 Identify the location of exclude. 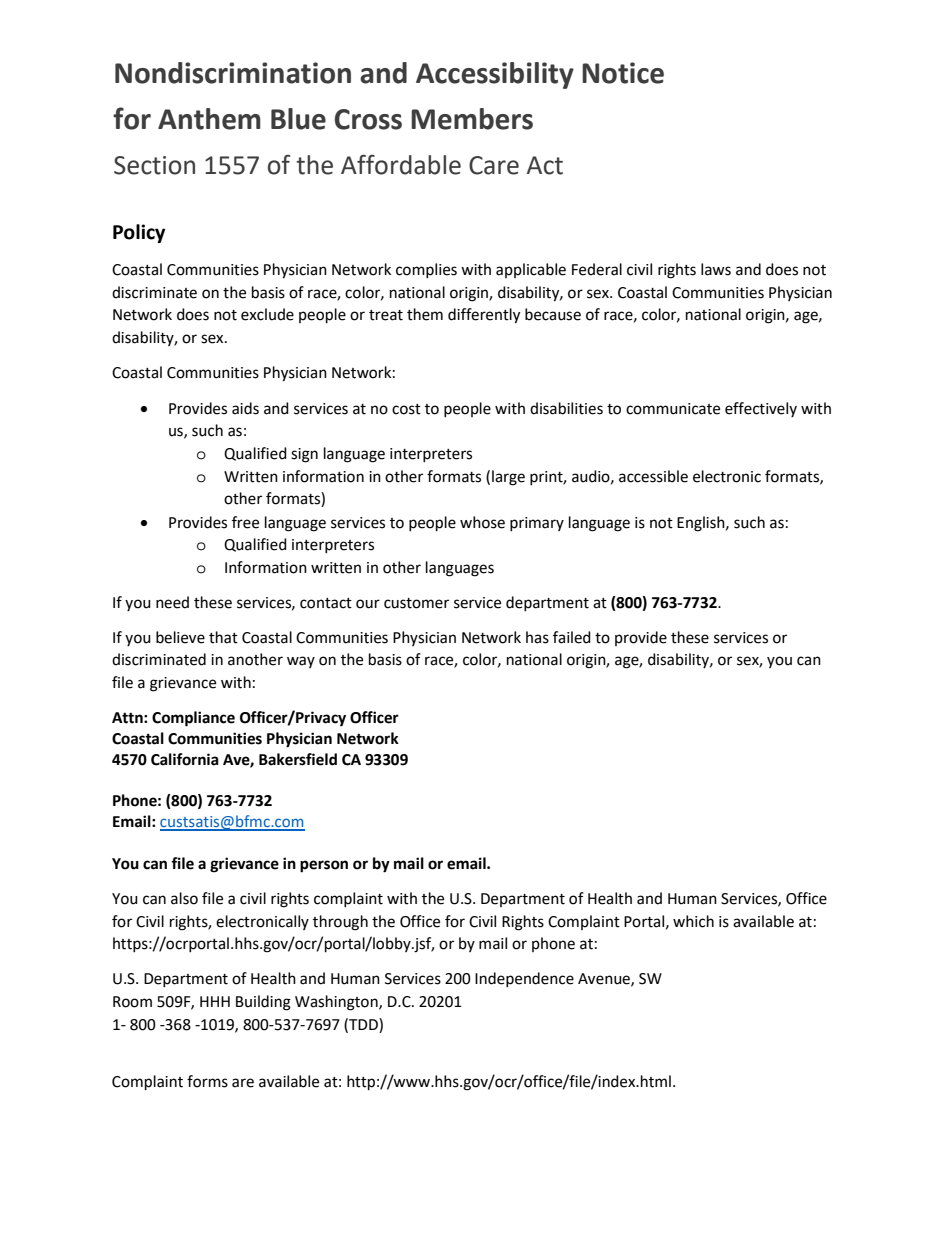
(267, 314).
